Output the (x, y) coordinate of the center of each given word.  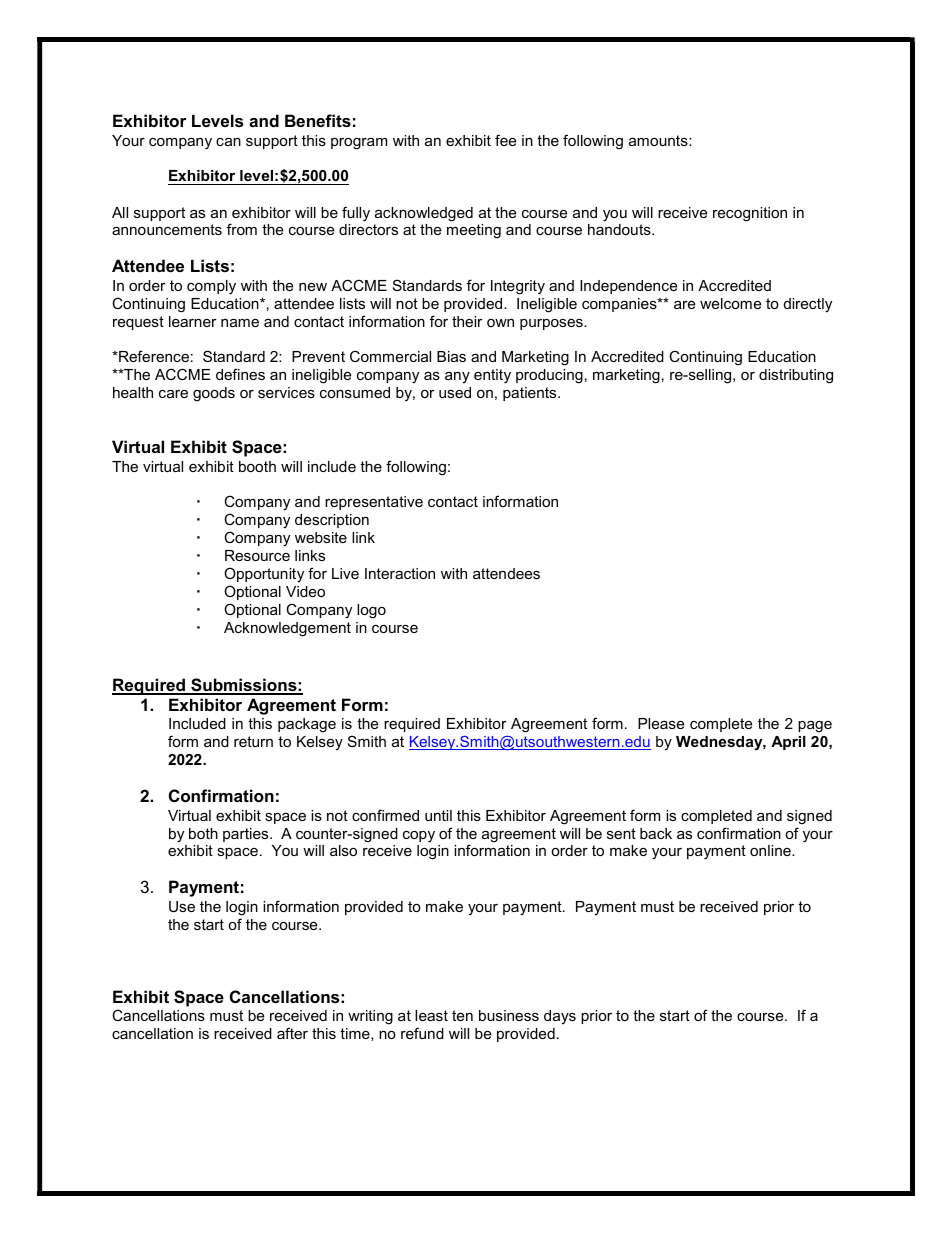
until (438, 815)
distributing (796, 376)
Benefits (318, 120)
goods (214, 394)
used (455, 392)
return (253, 741)
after (292, 1033)
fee (505, 140)
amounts (659, 140)
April (788, 743)
